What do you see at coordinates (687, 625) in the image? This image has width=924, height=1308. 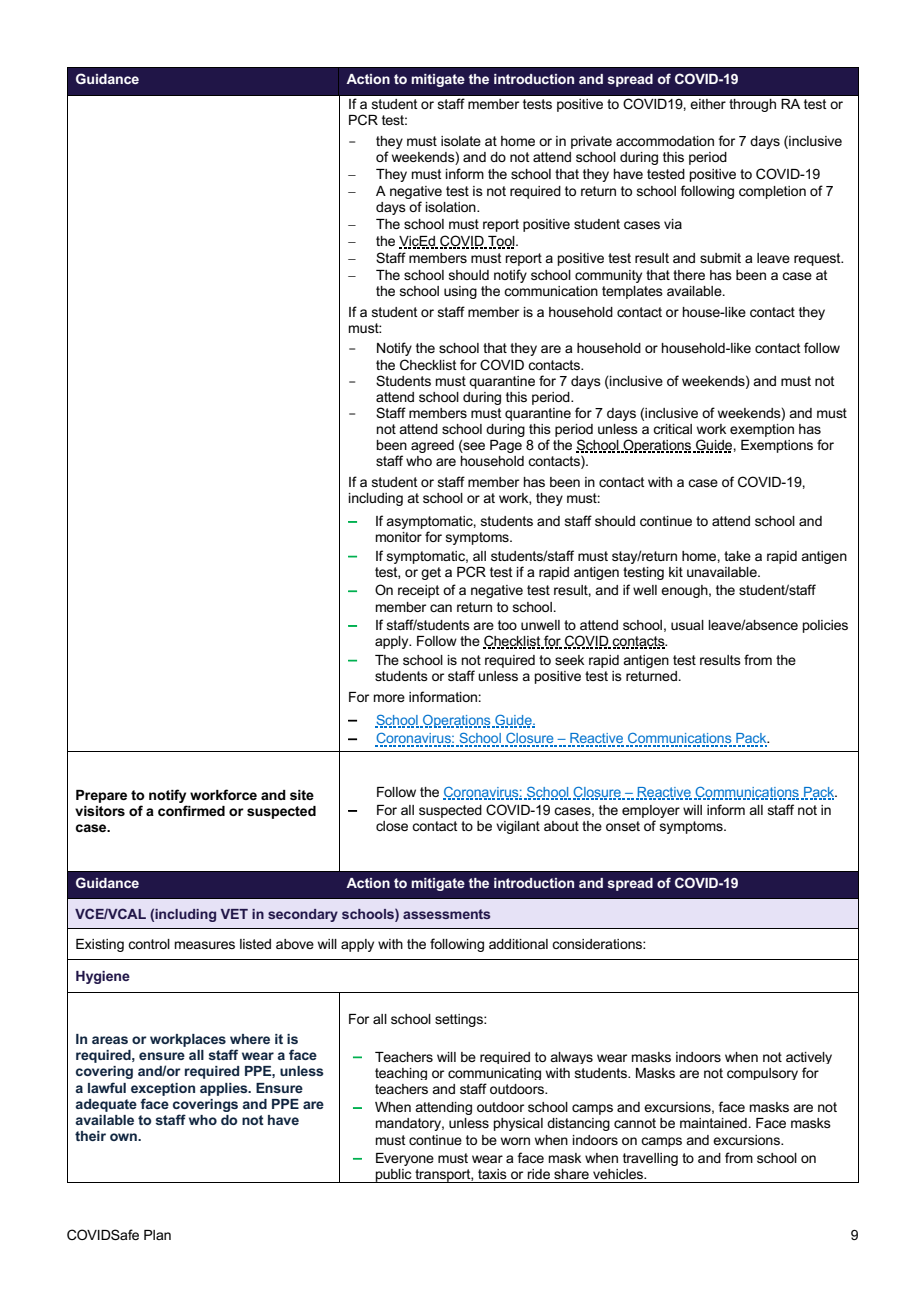 I see `usual` at bounding box center [687, 625].
